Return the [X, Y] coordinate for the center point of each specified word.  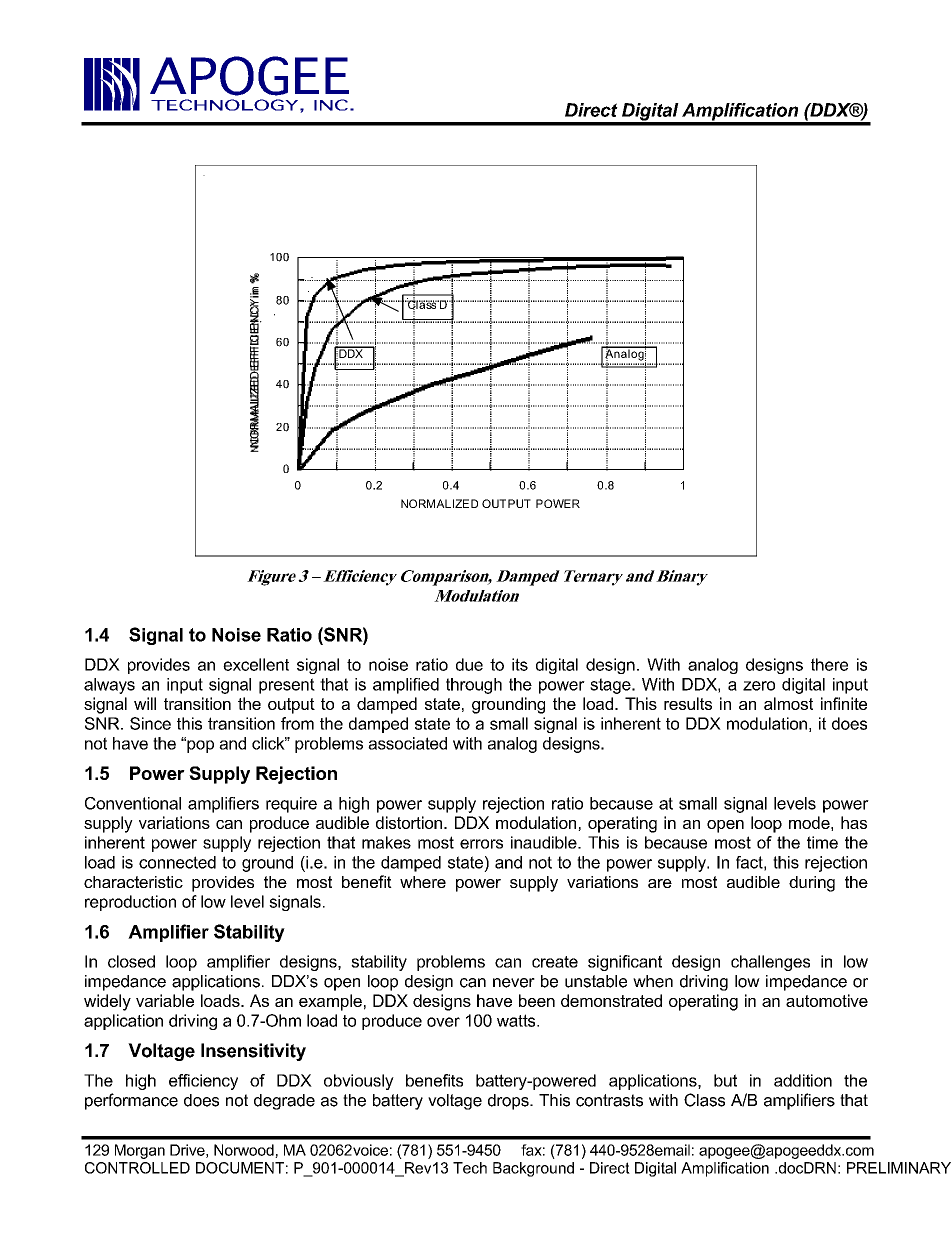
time [822, 842]
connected [177, 862]
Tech [470, 1168]
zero [759, 686]
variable [165, 1000]
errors [481, 844]
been [537, 1000]
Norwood [245, 1151]
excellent [256, 664]
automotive [827, 1000]
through [474, 686]
